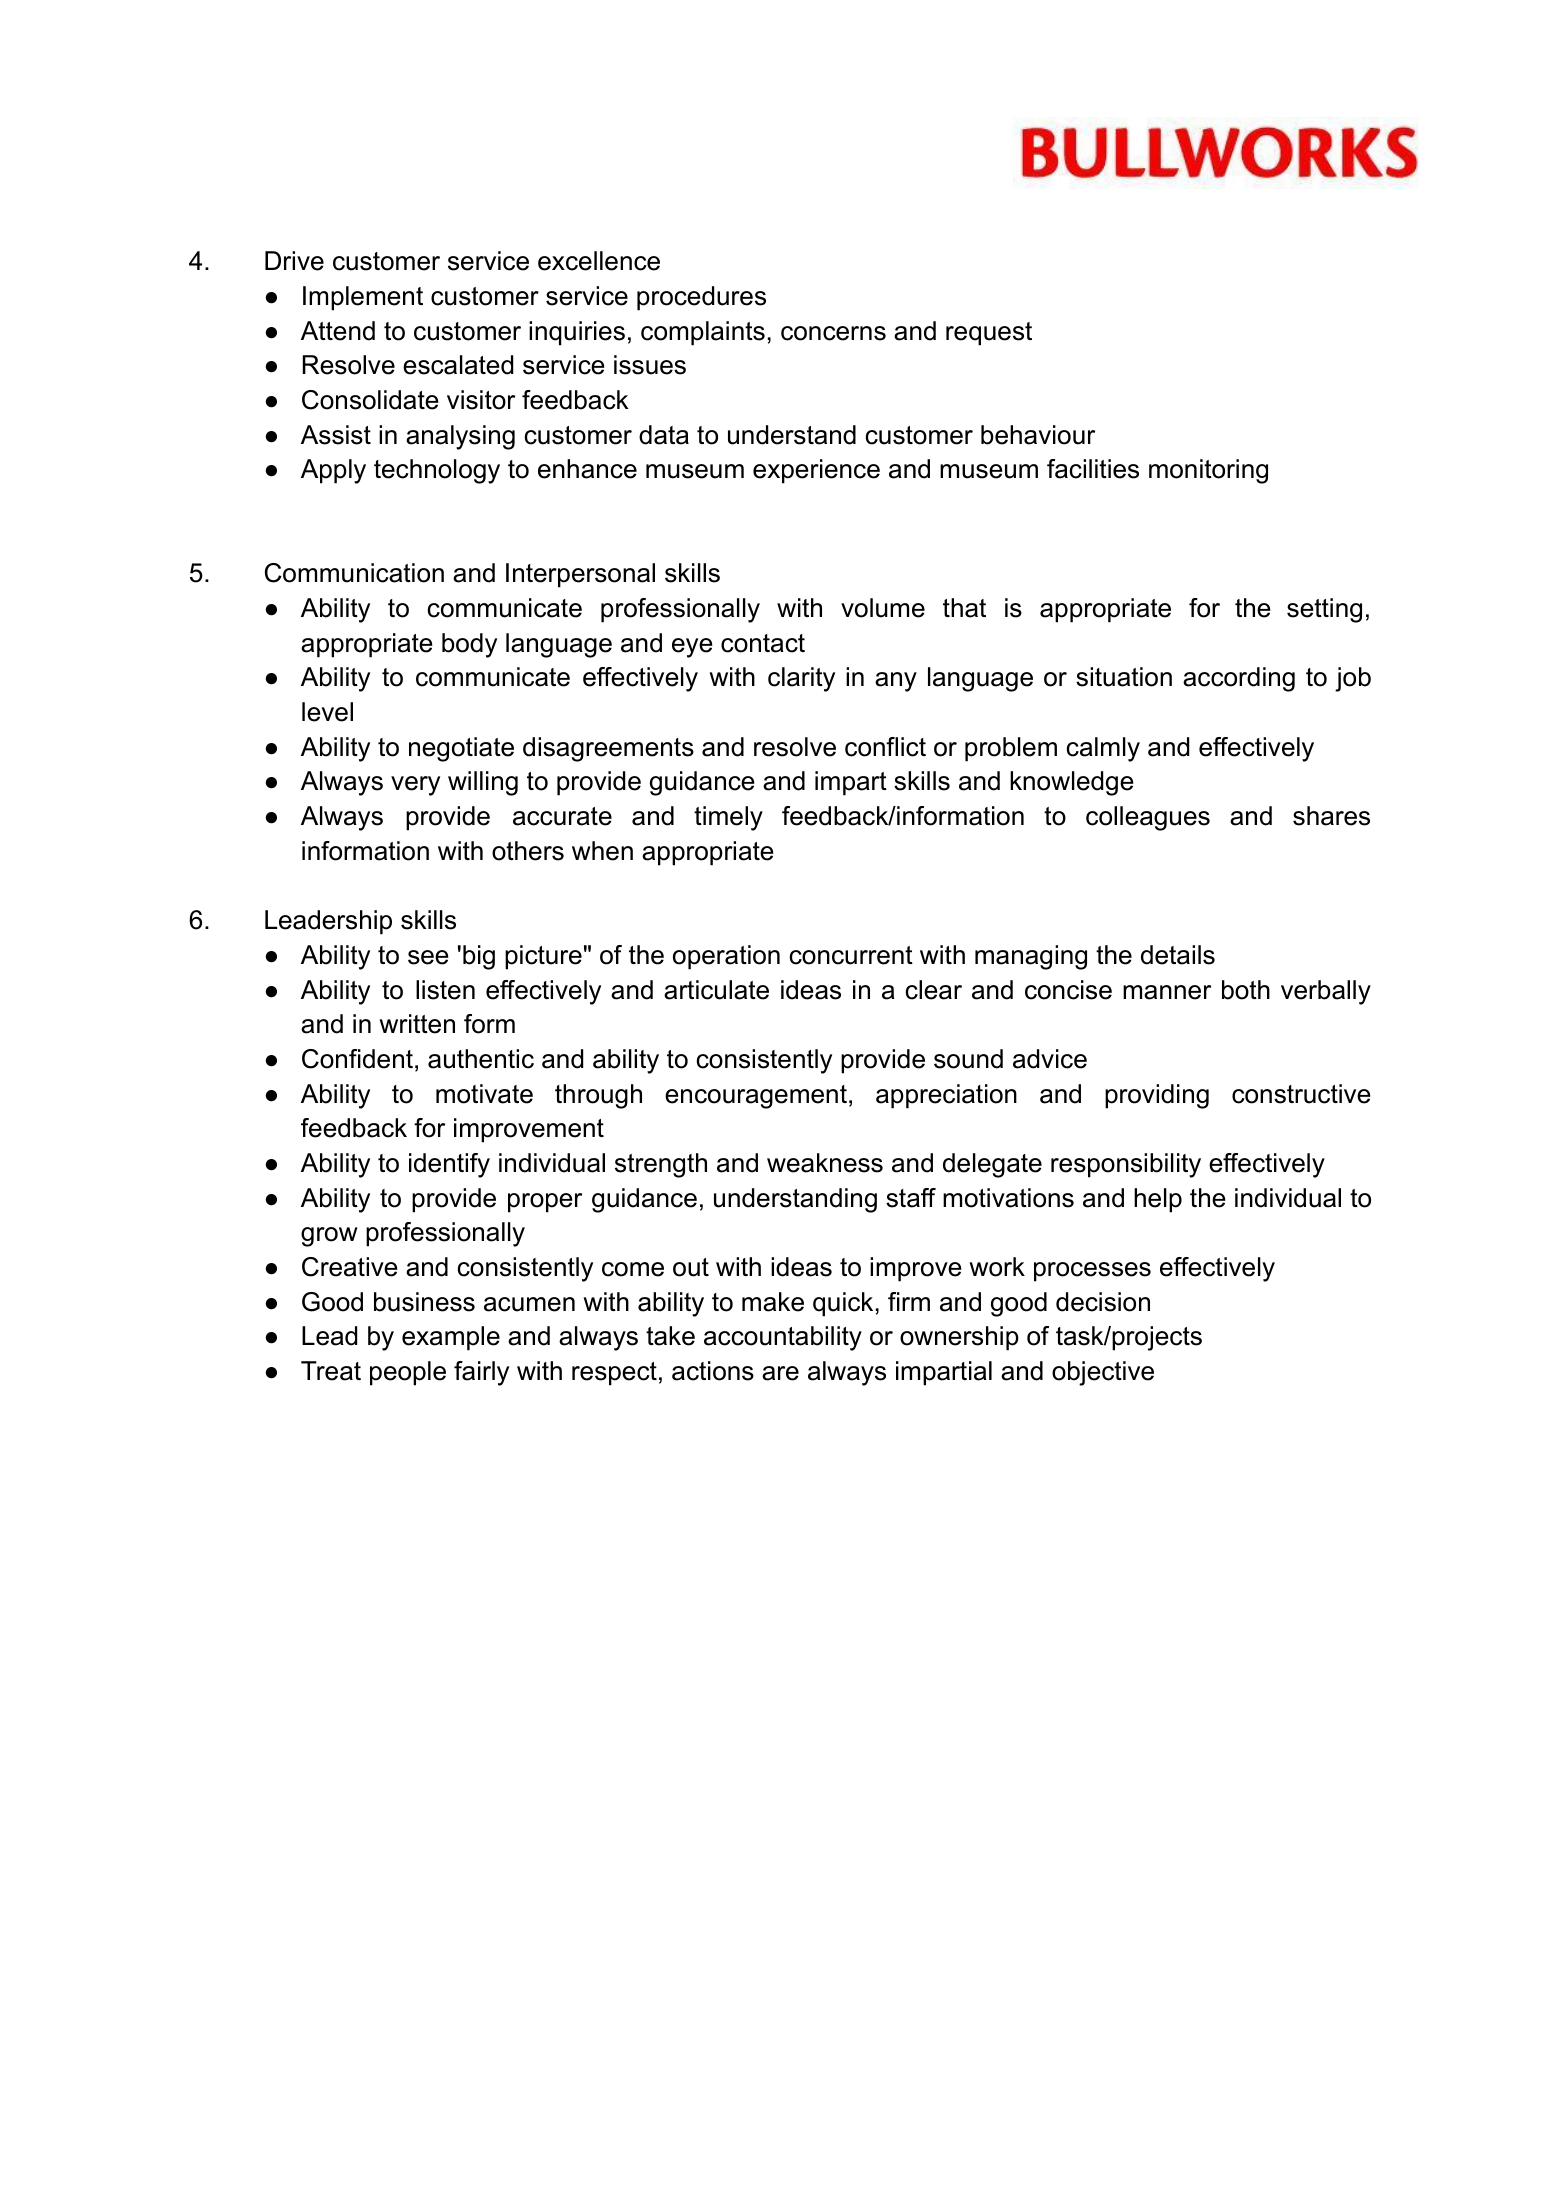  I want to click on Implement, so click(363, 298).
